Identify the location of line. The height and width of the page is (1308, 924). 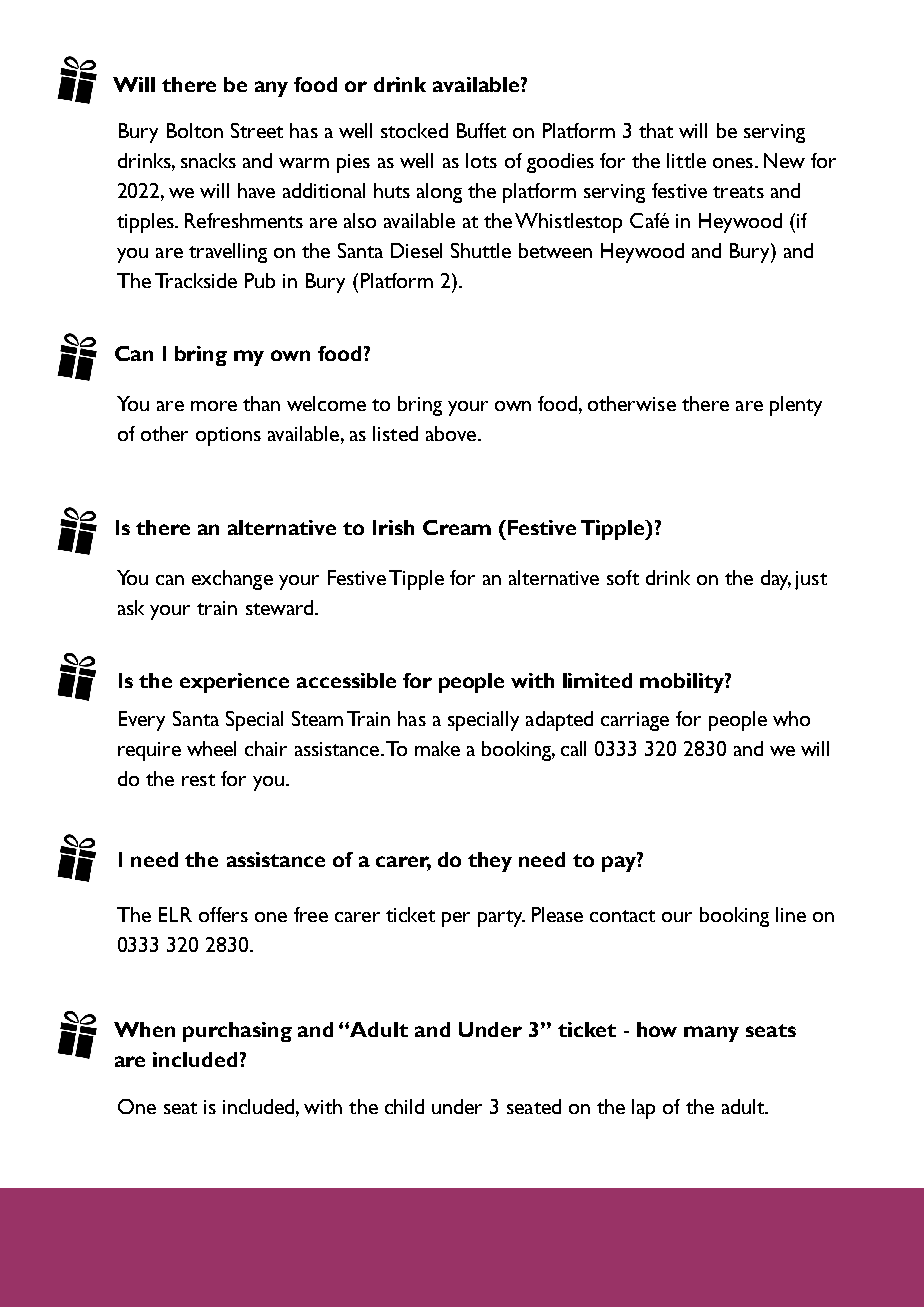
(791, 914).
